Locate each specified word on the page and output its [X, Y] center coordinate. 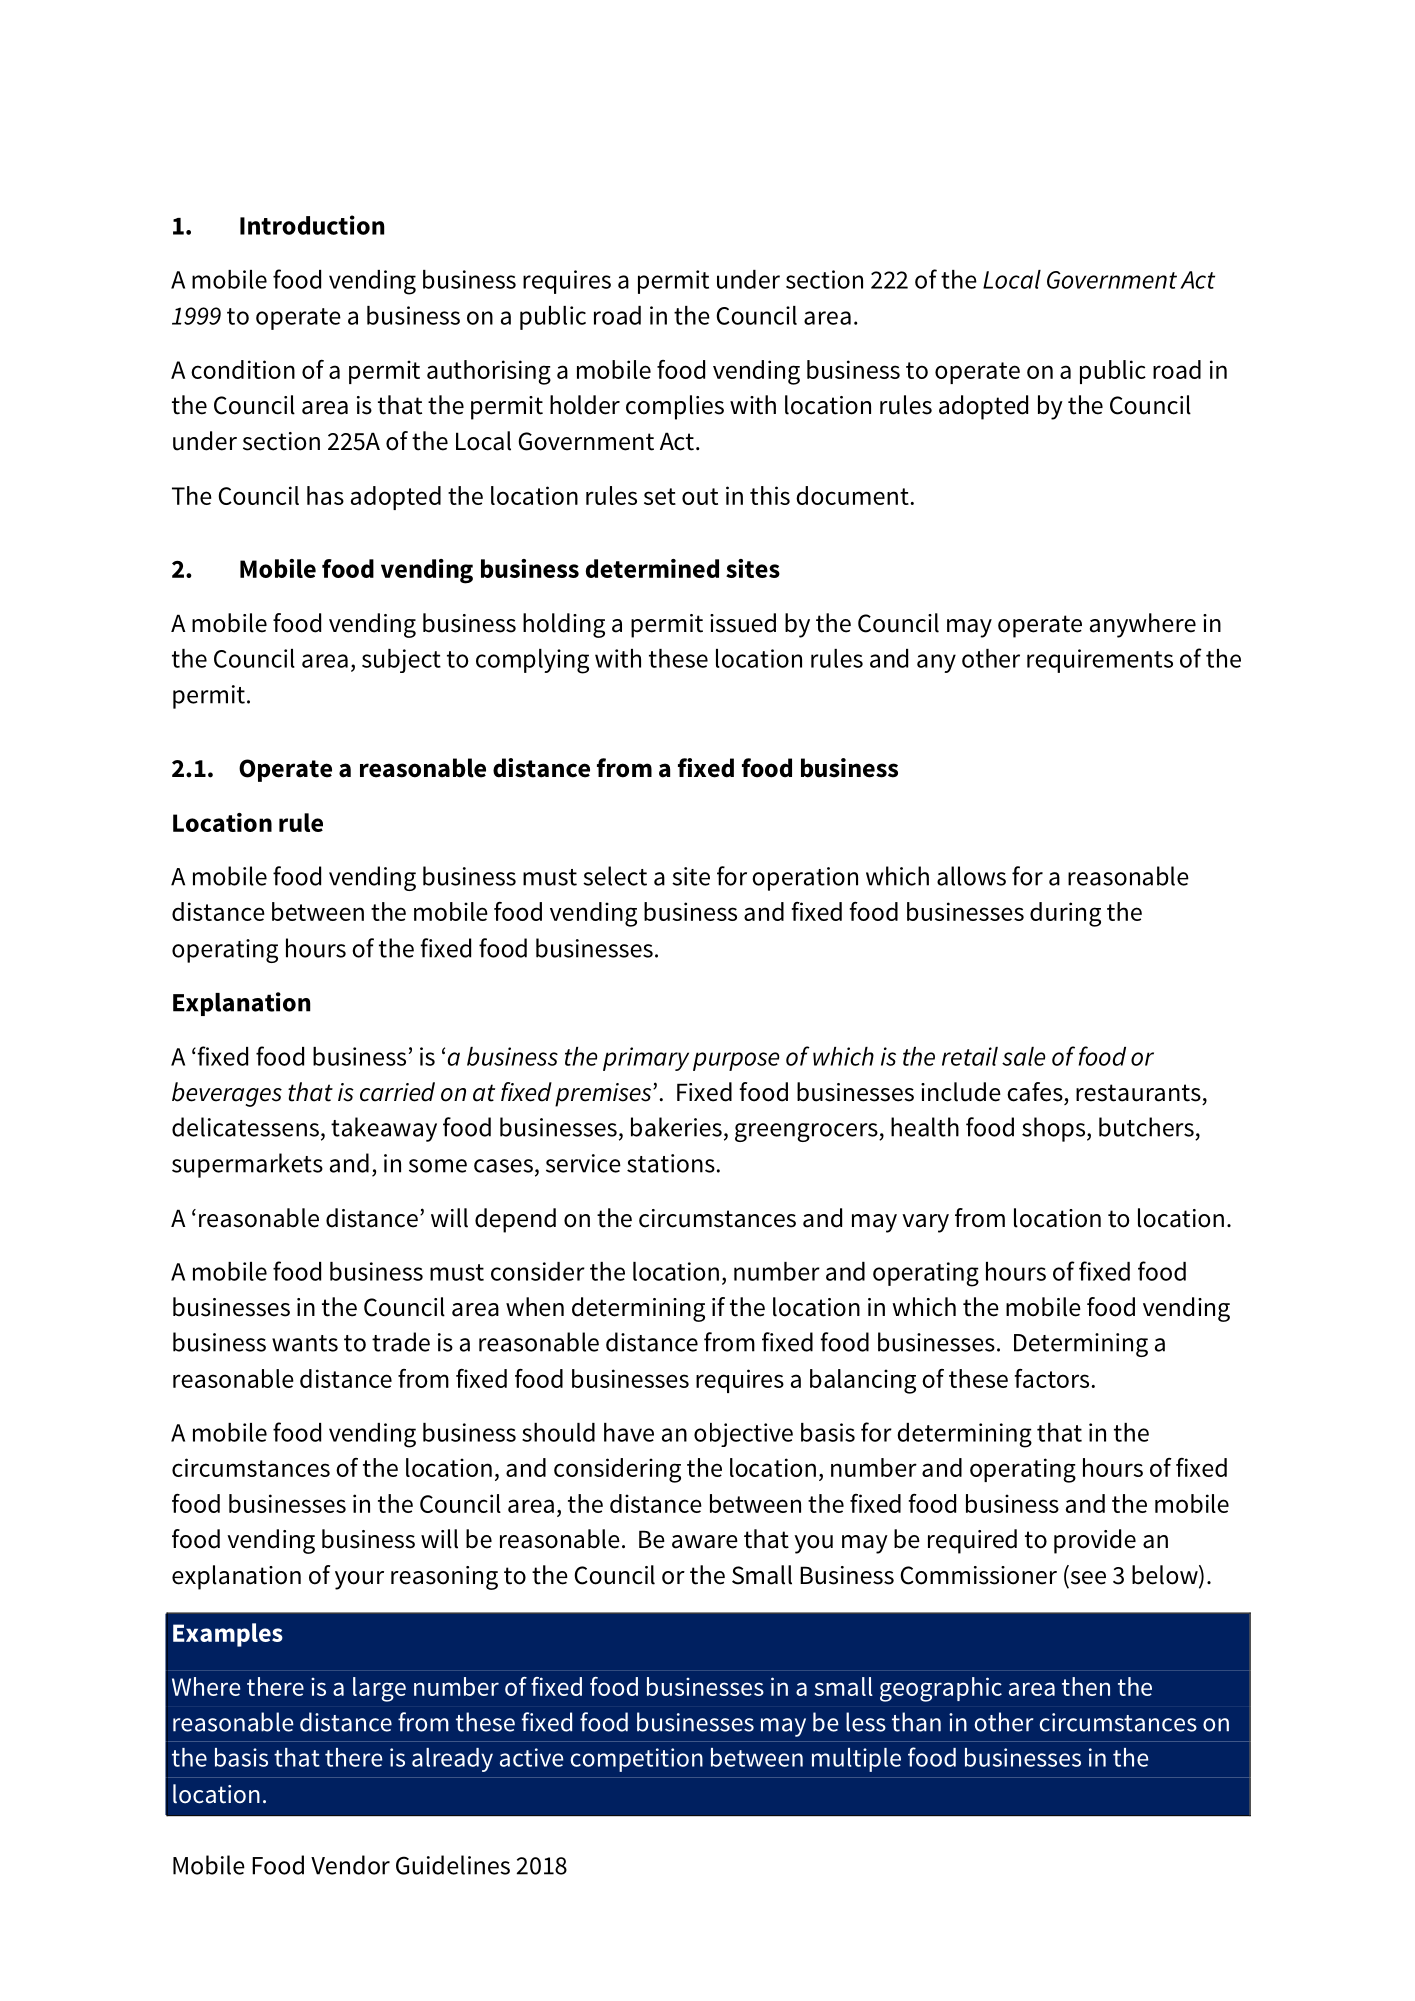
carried [397, 1092]
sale [1023, 1056]
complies [675, 407]
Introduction [312, 225]
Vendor [350, 1865]
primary [646, 1059]
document [853, 495]
